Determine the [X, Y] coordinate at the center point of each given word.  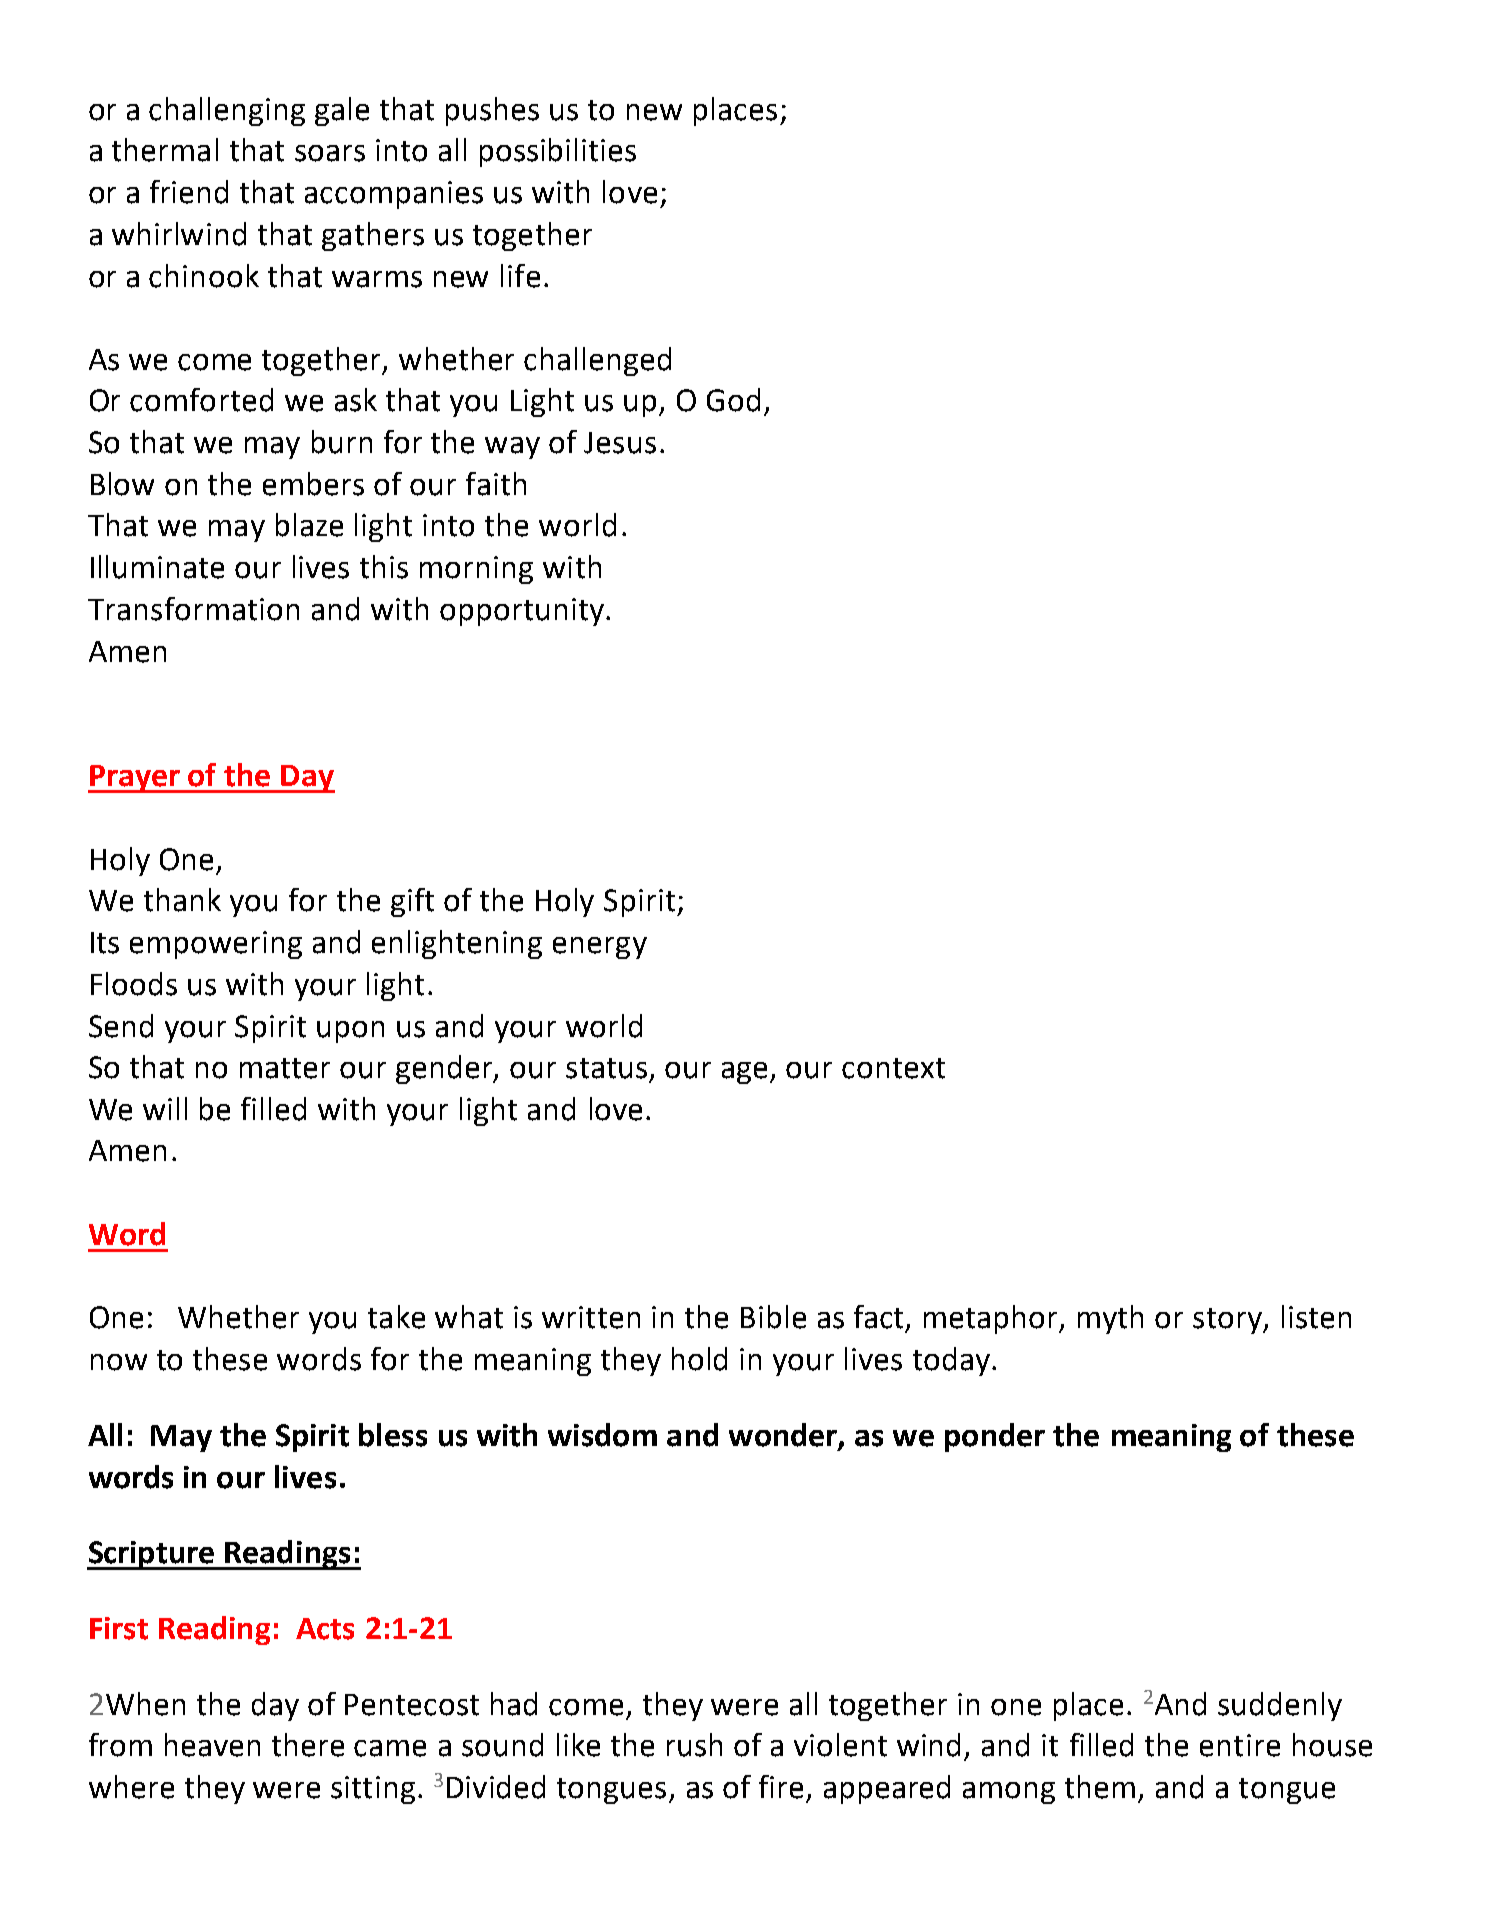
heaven [212, 1745]
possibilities [558, 152]
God [733, 400]
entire [1240, 1745]
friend [189, 192]
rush [694, 1745]
